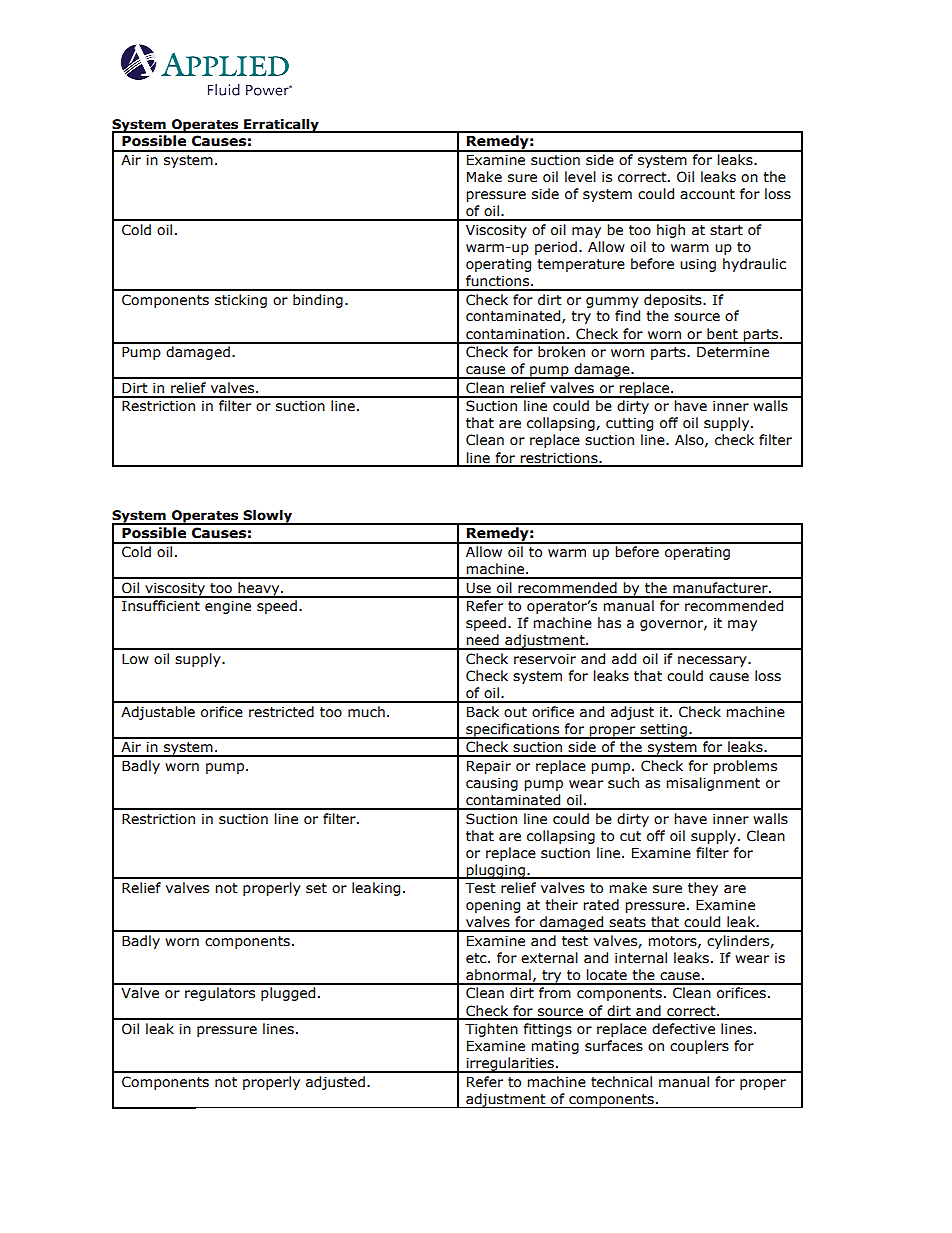 This page has width=952, height=1233. I want to click on restricted, so click(281, 712).
